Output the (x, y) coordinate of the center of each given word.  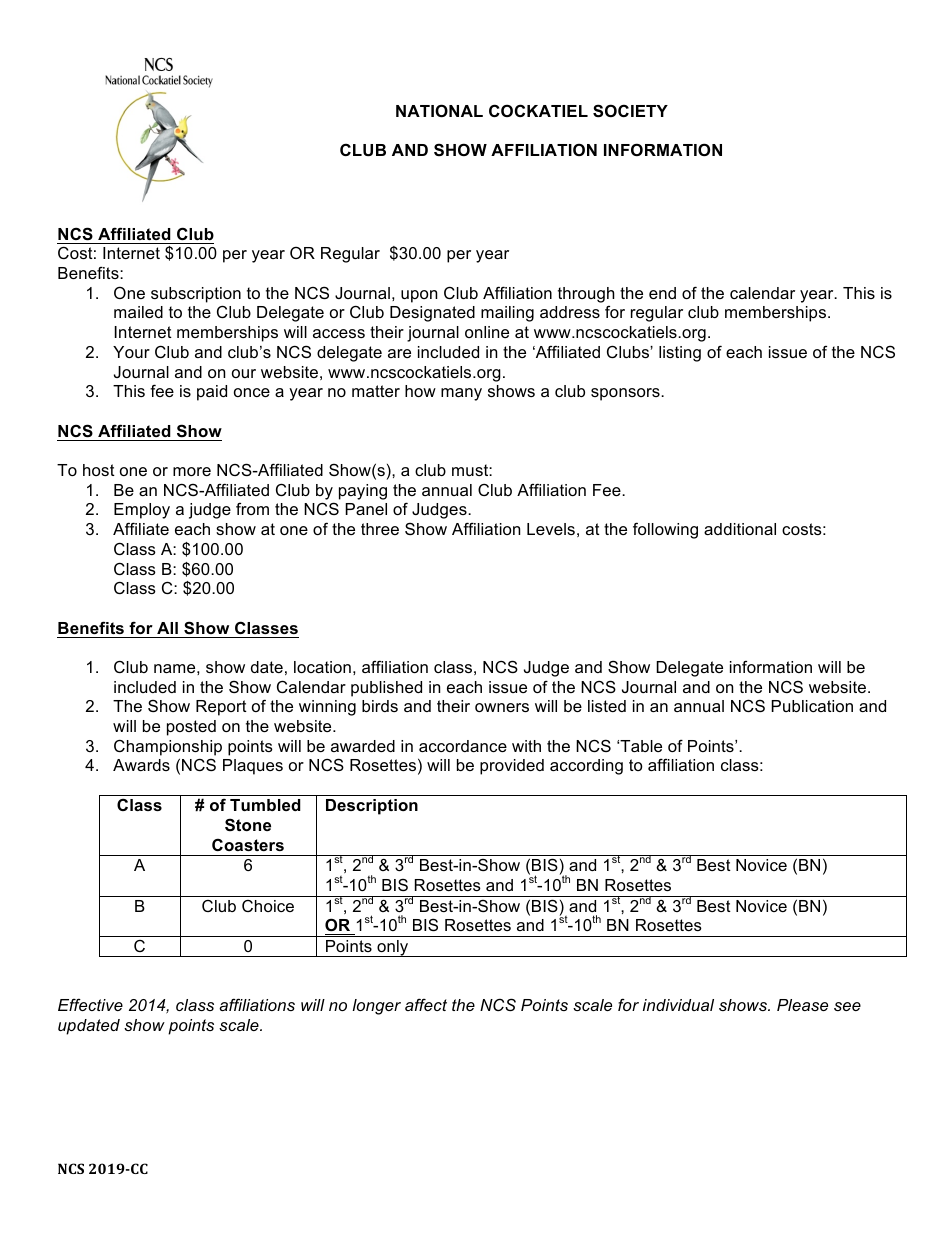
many (461, 394)
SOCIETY (630, 111)
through (586, 295)
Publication (812, 706)
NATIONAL (439, 110)
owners (502, 707)
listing (680, 354)
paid (212, 393)
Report (221, 708)
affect (426, 1004)
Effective (90, 1004)
